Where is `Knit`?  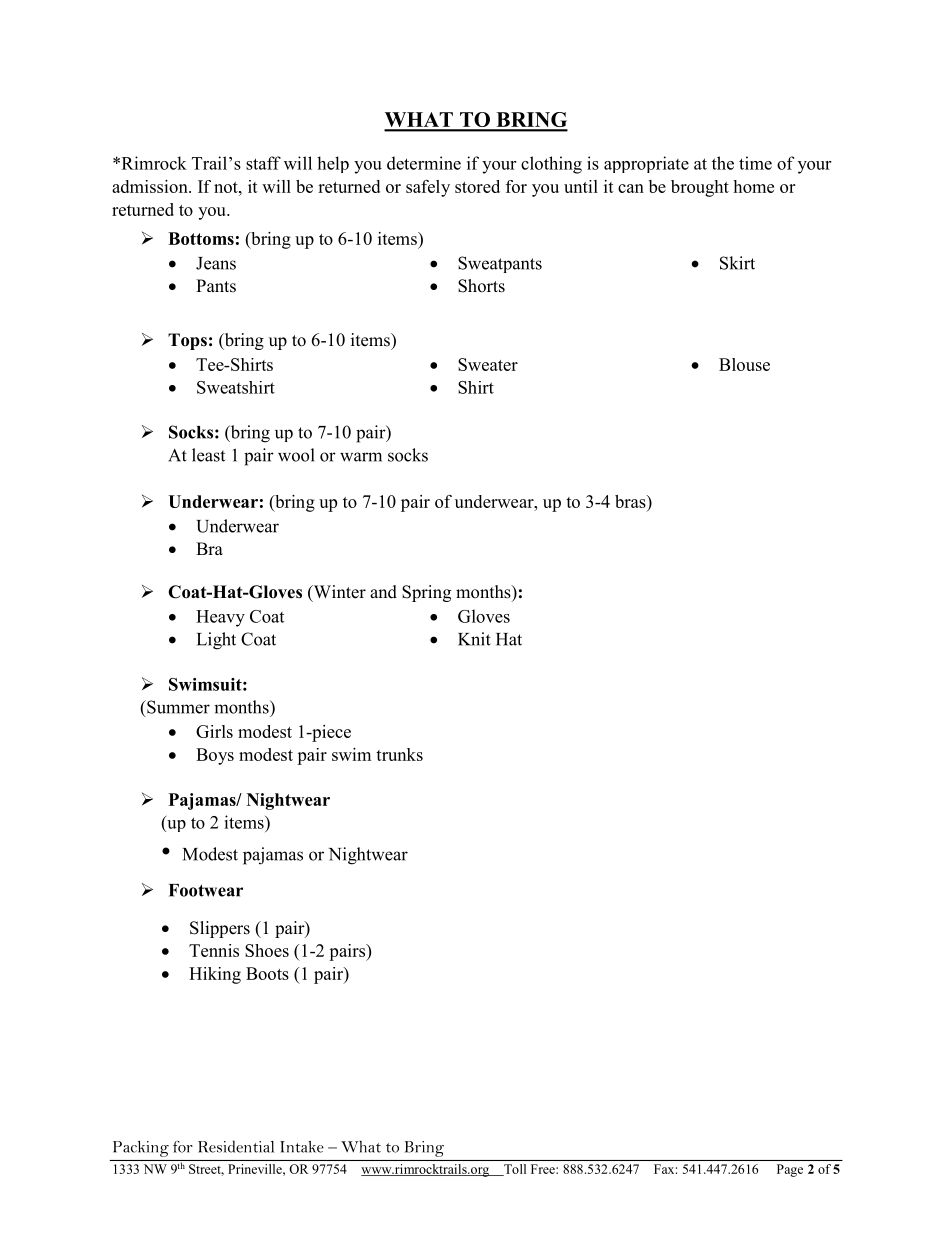 Knit is located at coordinates (474, 639).
